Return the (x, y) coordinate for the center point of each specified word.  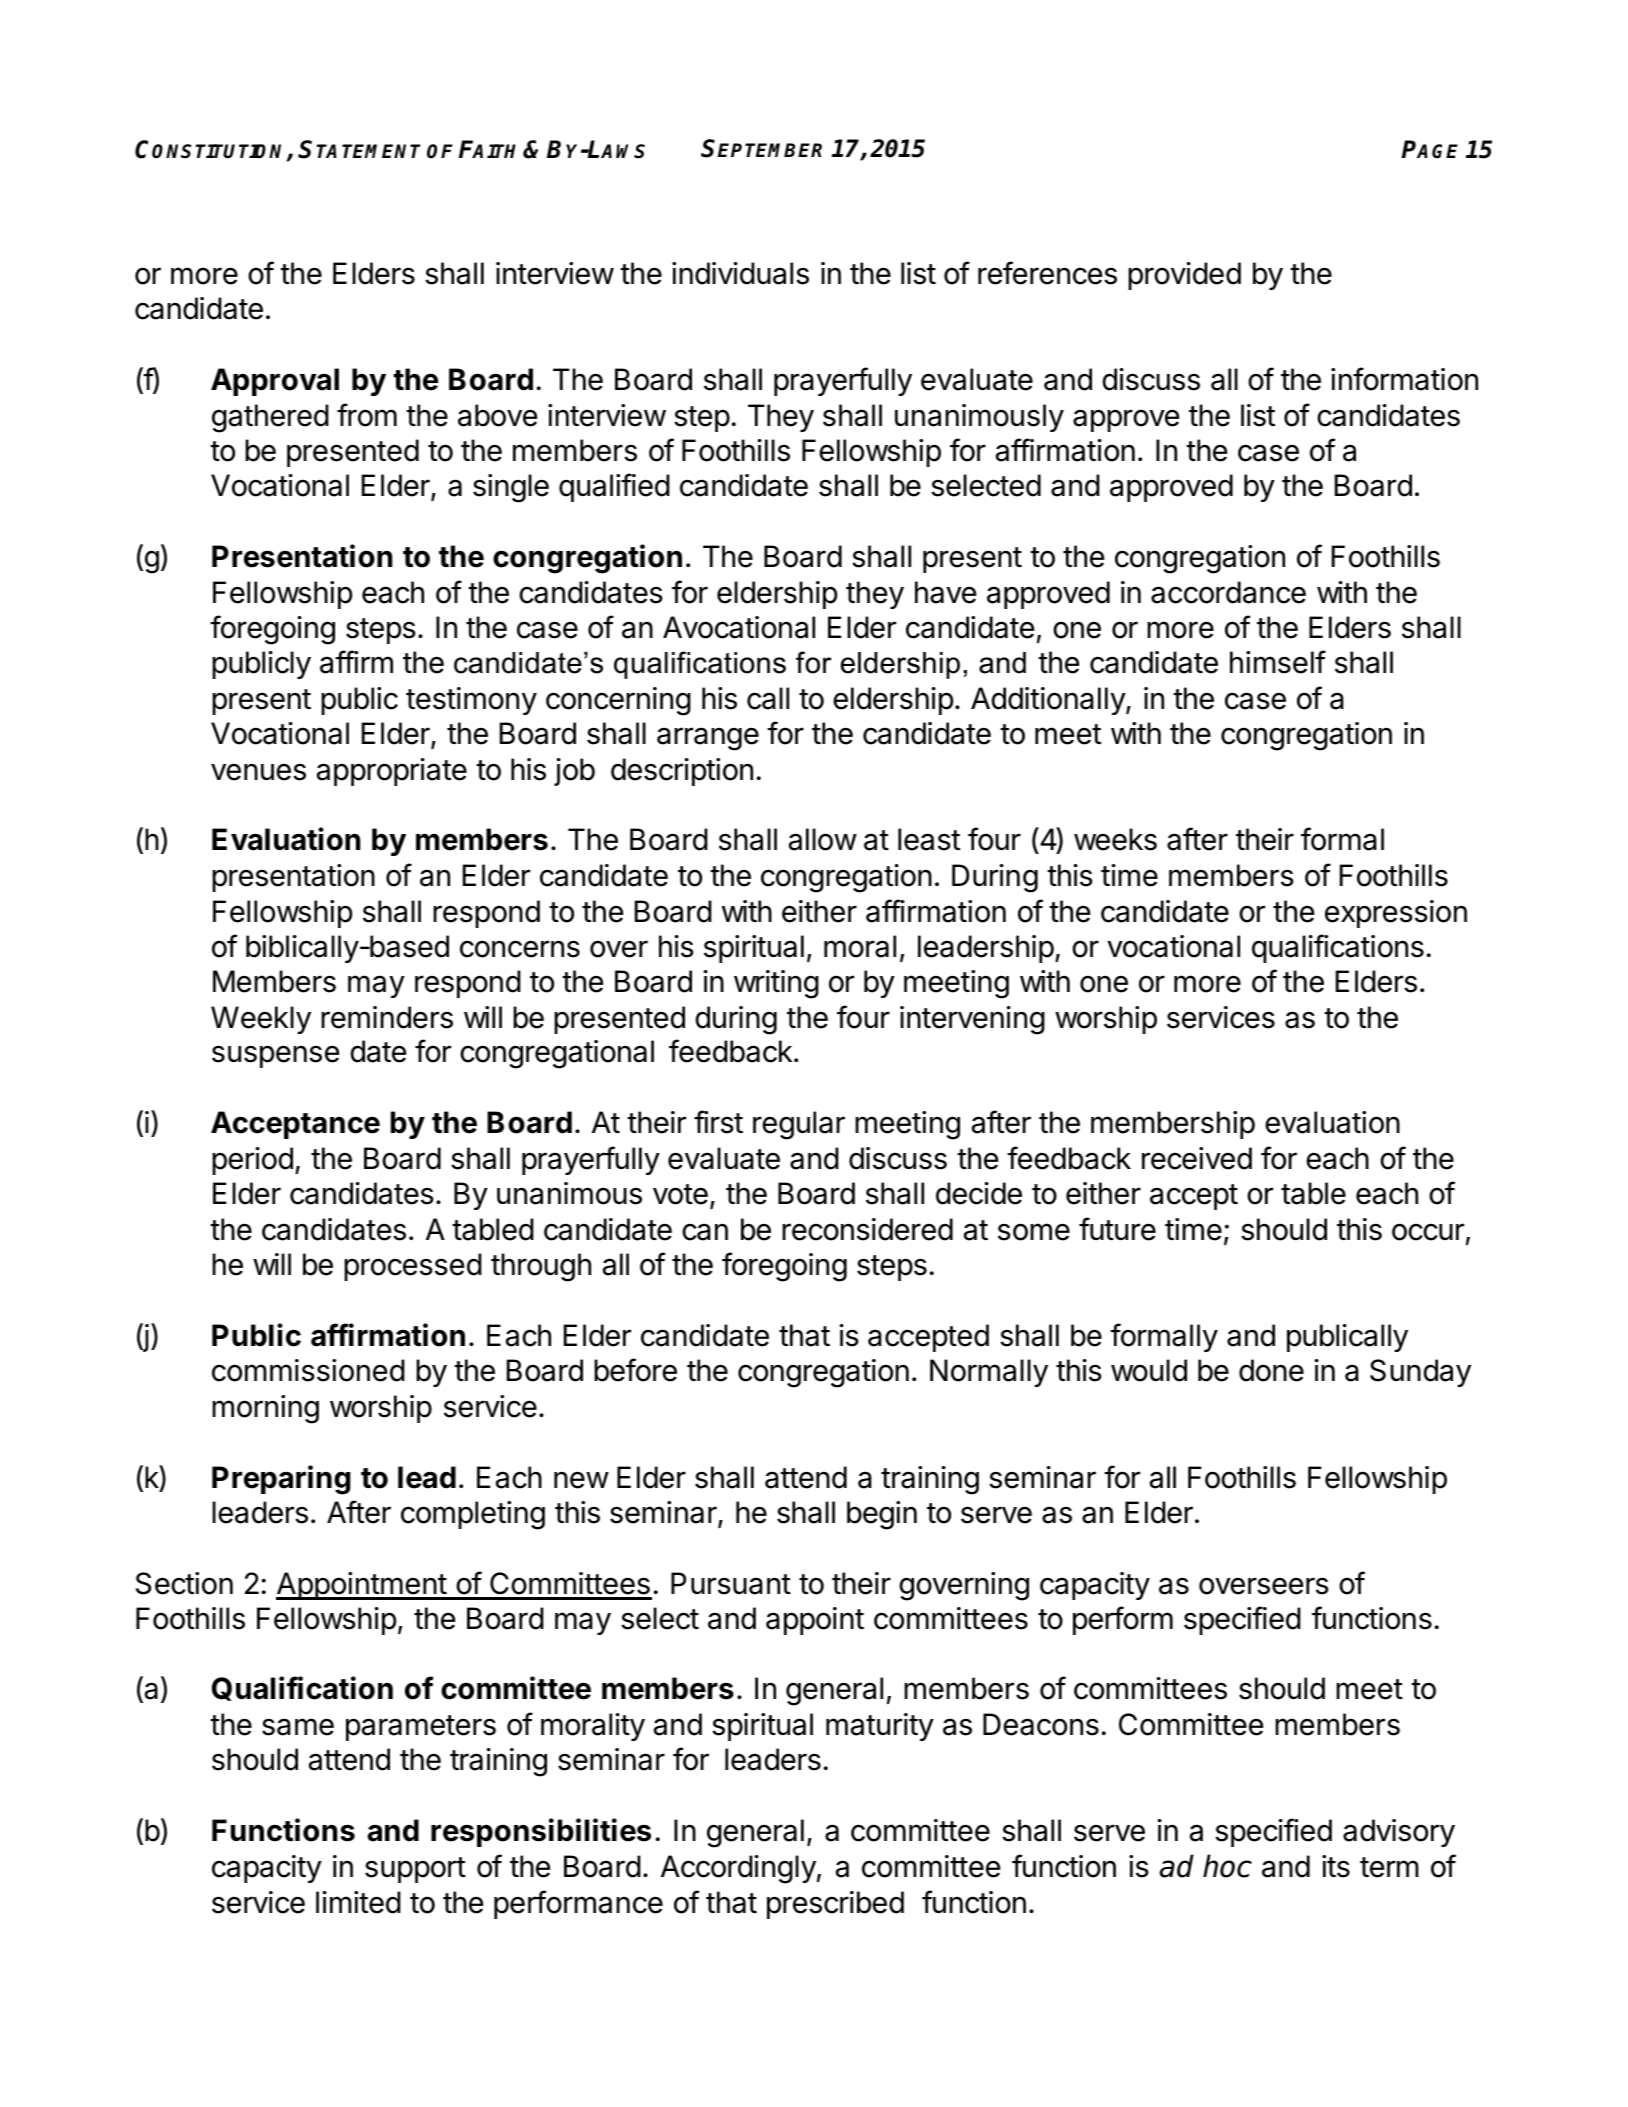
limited (358, 1902)
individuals (740, 273)
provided (1184, 276)
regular (799, 1125)
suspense (275, 1056)
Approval (275, 382)
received (1197, 1158)
